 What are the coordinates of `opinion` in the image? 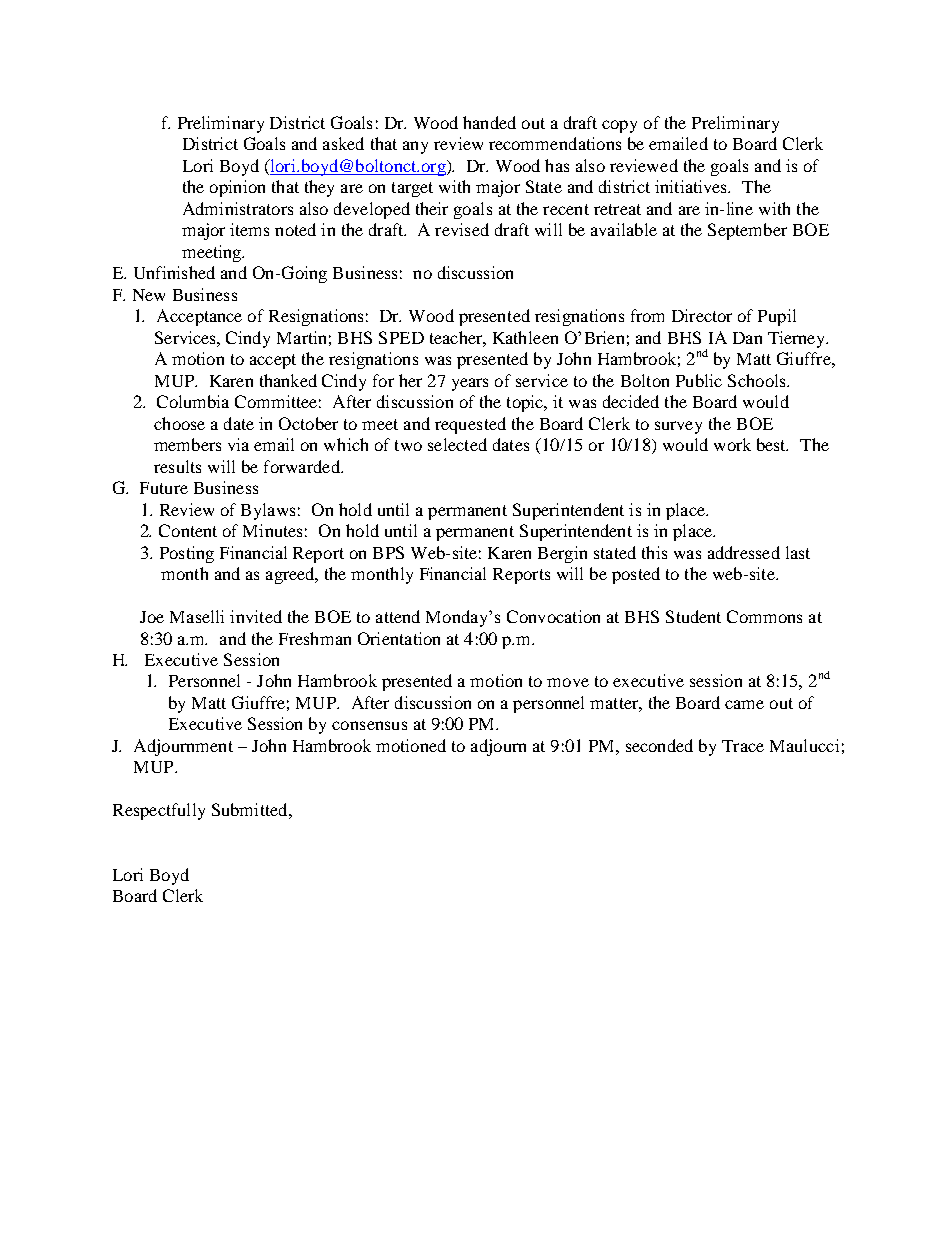 It's located at (237, 188).
